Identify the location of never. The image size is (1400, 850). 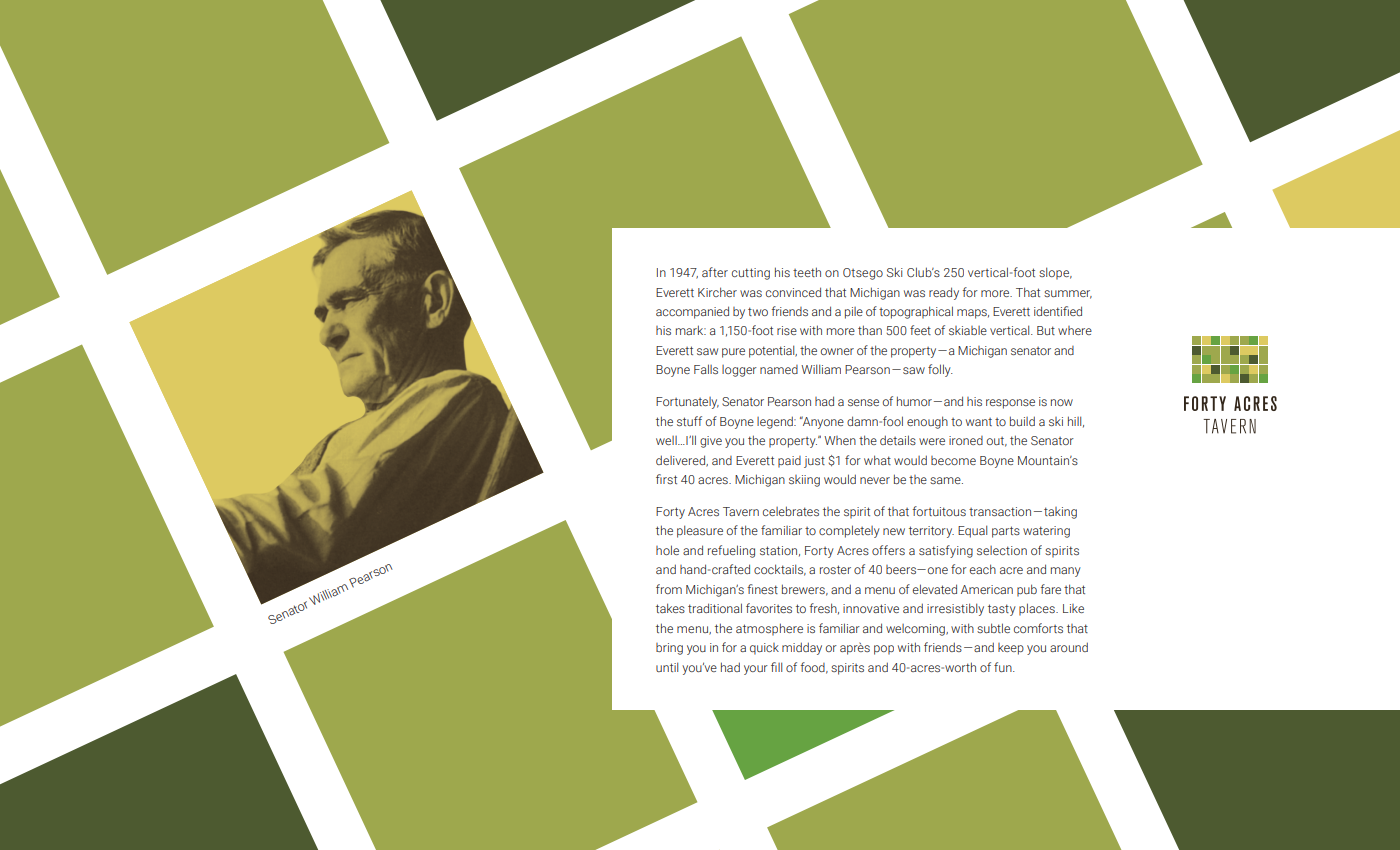
(875, 480).
